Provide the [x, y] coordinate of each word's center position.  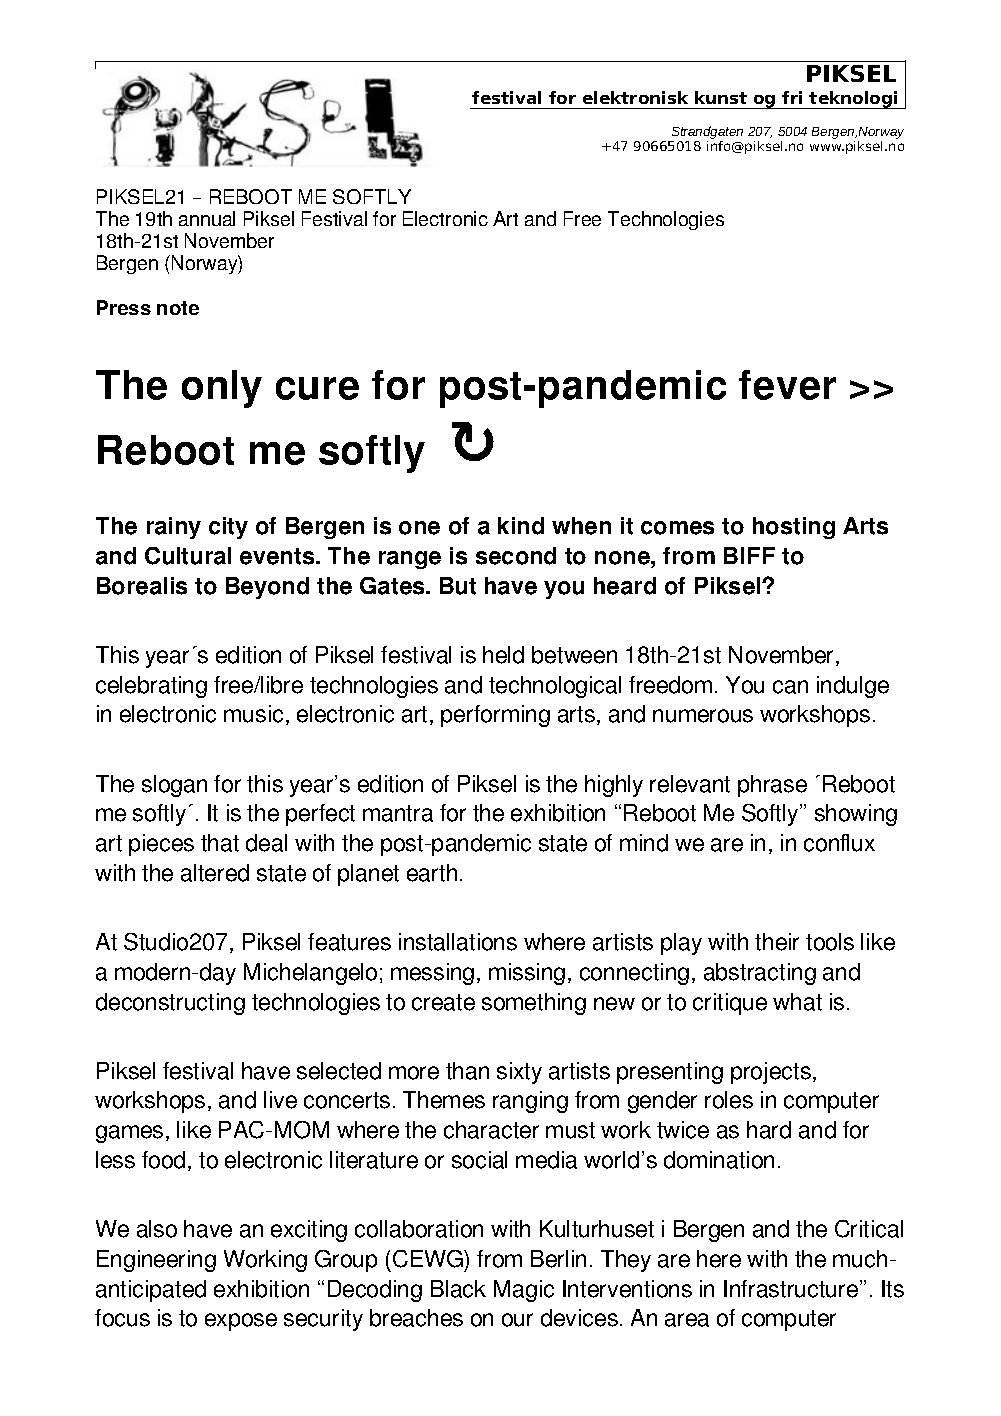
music [253, 714]
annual [207, 218]
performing [495, 716]
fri [792, 97]
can [790, 687]
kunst [721, 97]
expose [241, 1322]
